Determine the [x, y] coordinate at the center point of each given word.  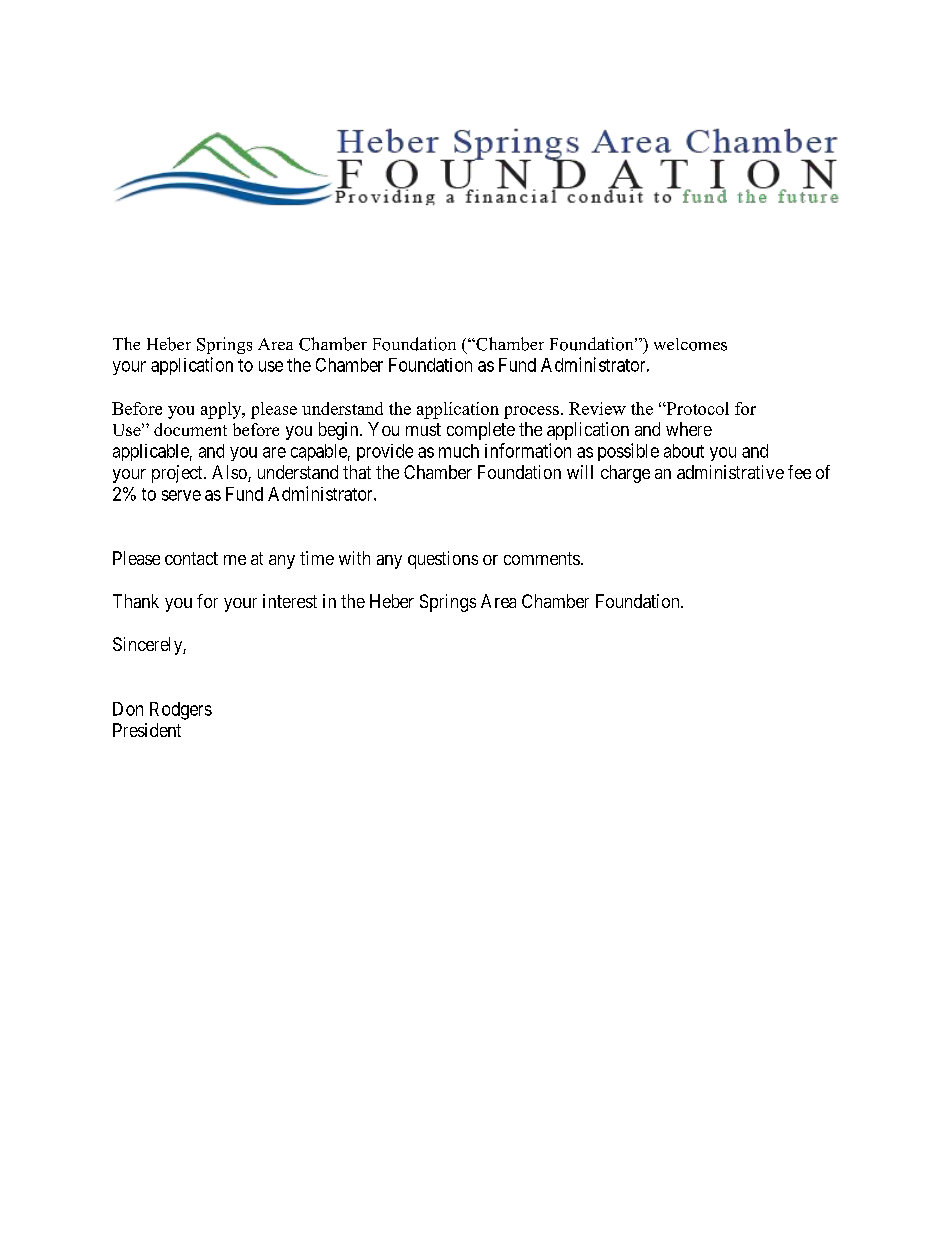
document [190, 429]
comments [542, 558]
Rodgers [181, 711]
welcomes [690, 344]
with [354, 558]
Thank [136, 601]
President [147, 730]
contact [191, 558]
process [531, 412]
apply [222, 410]
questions [443, 560]
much [459, 451]
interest [290, 601]
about [684, 451]
